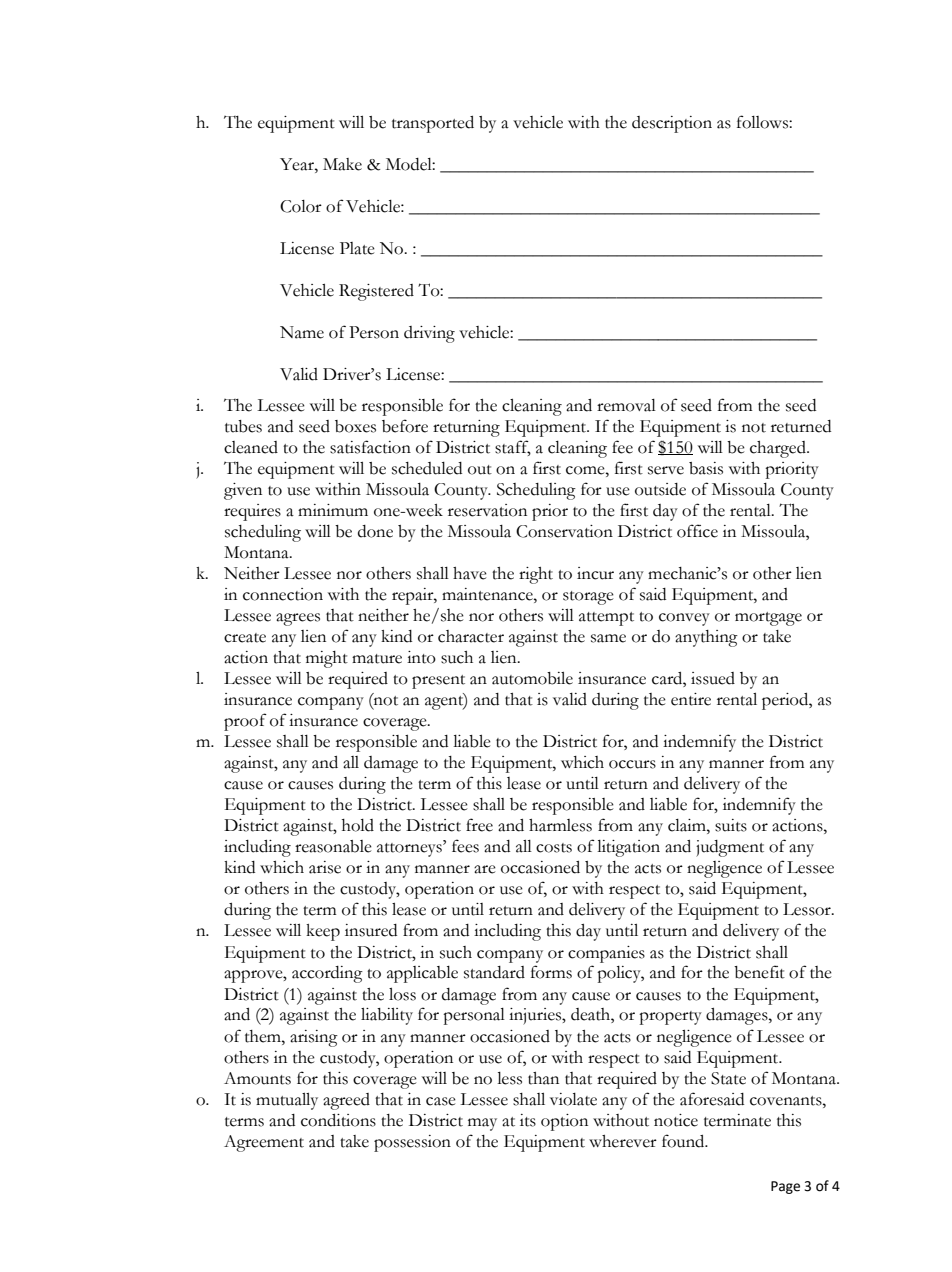 The image size is (952, 1272). What do you see at coordinates (342, 164) in the screenshot?
I see `Make` at bounding box center [342, 164].
